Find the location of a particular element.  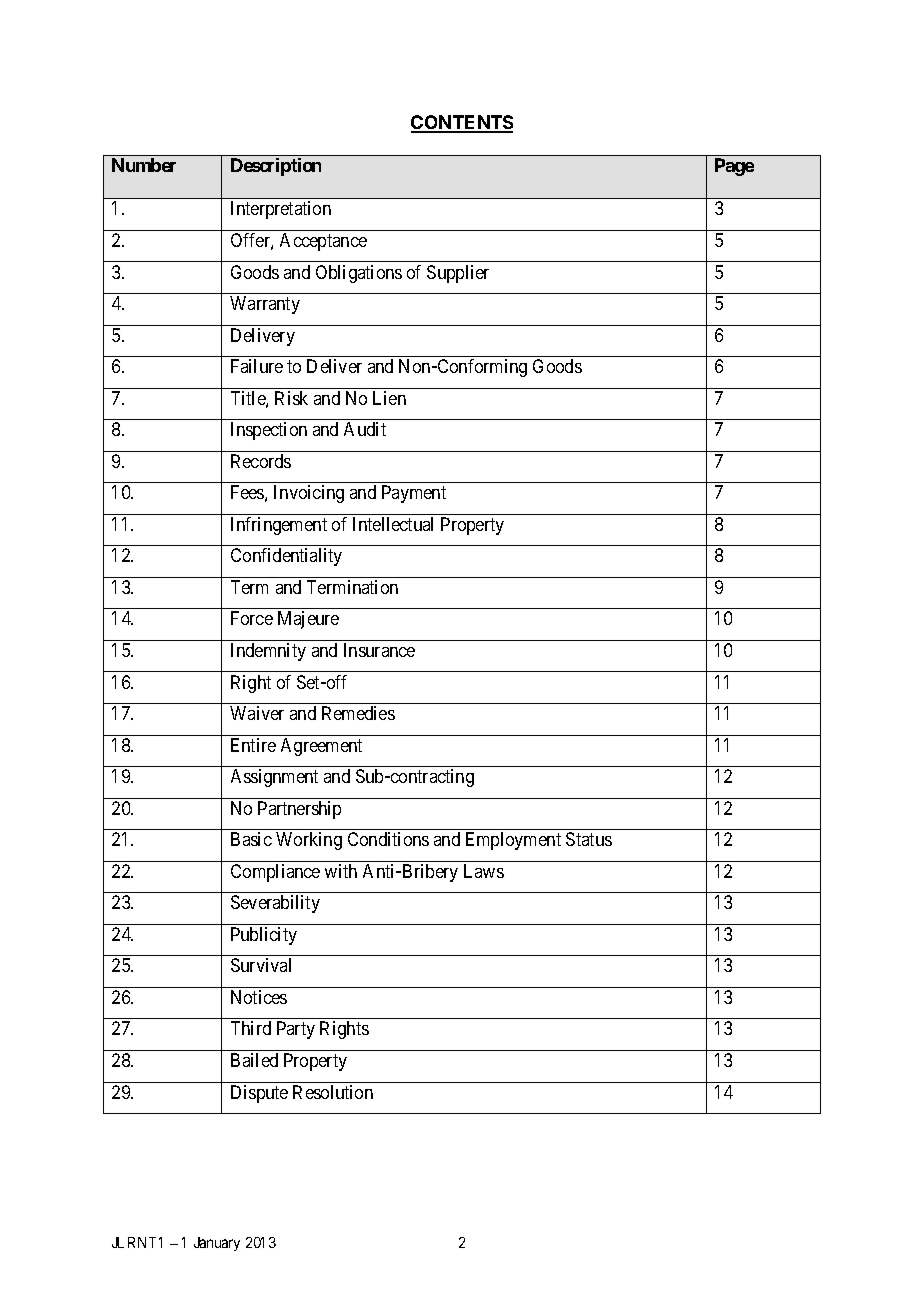

Waiver is located at coordinates (257, 713).
